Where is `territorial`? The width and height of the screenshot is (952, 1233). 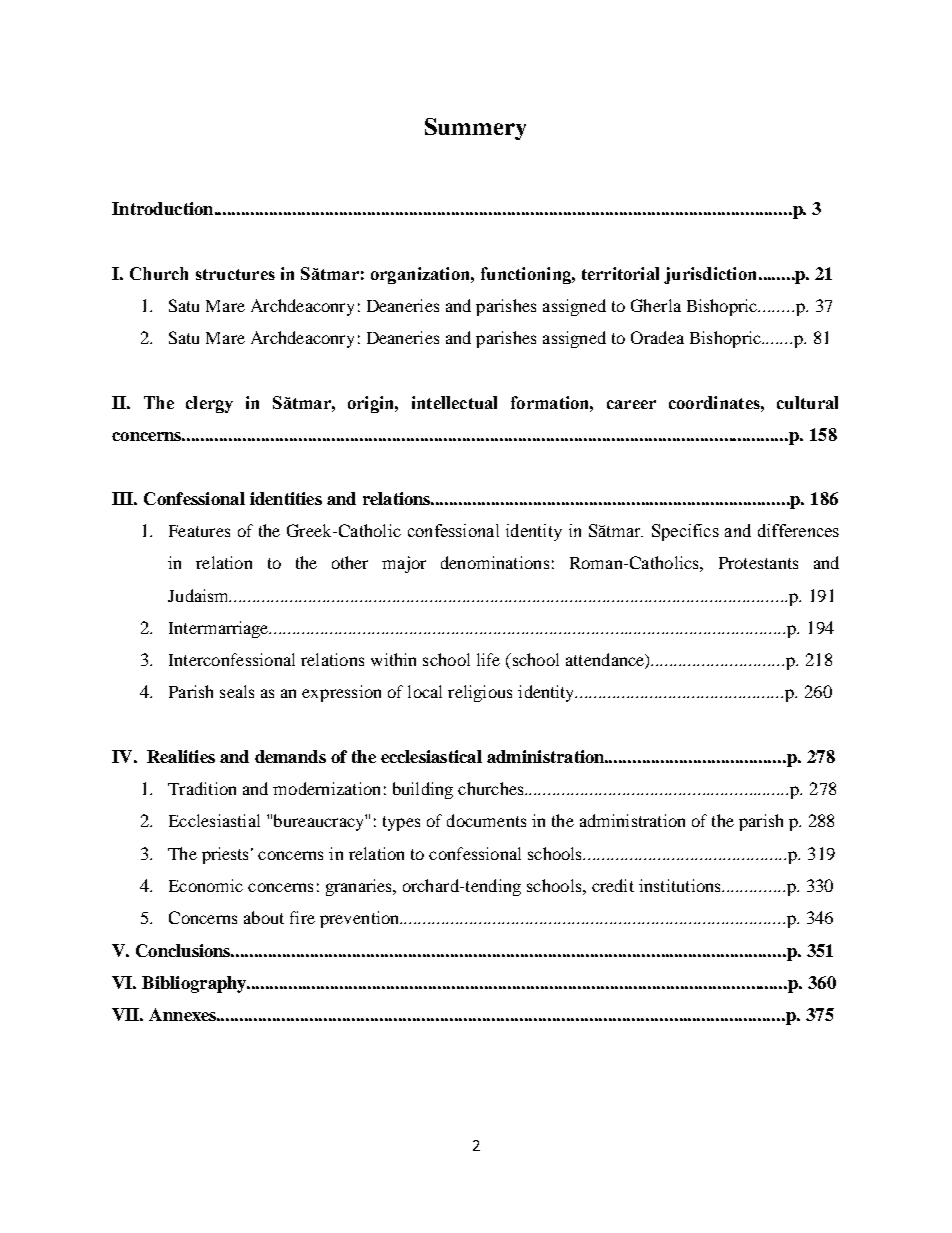 territorial is located at coordinates (620, 273).
